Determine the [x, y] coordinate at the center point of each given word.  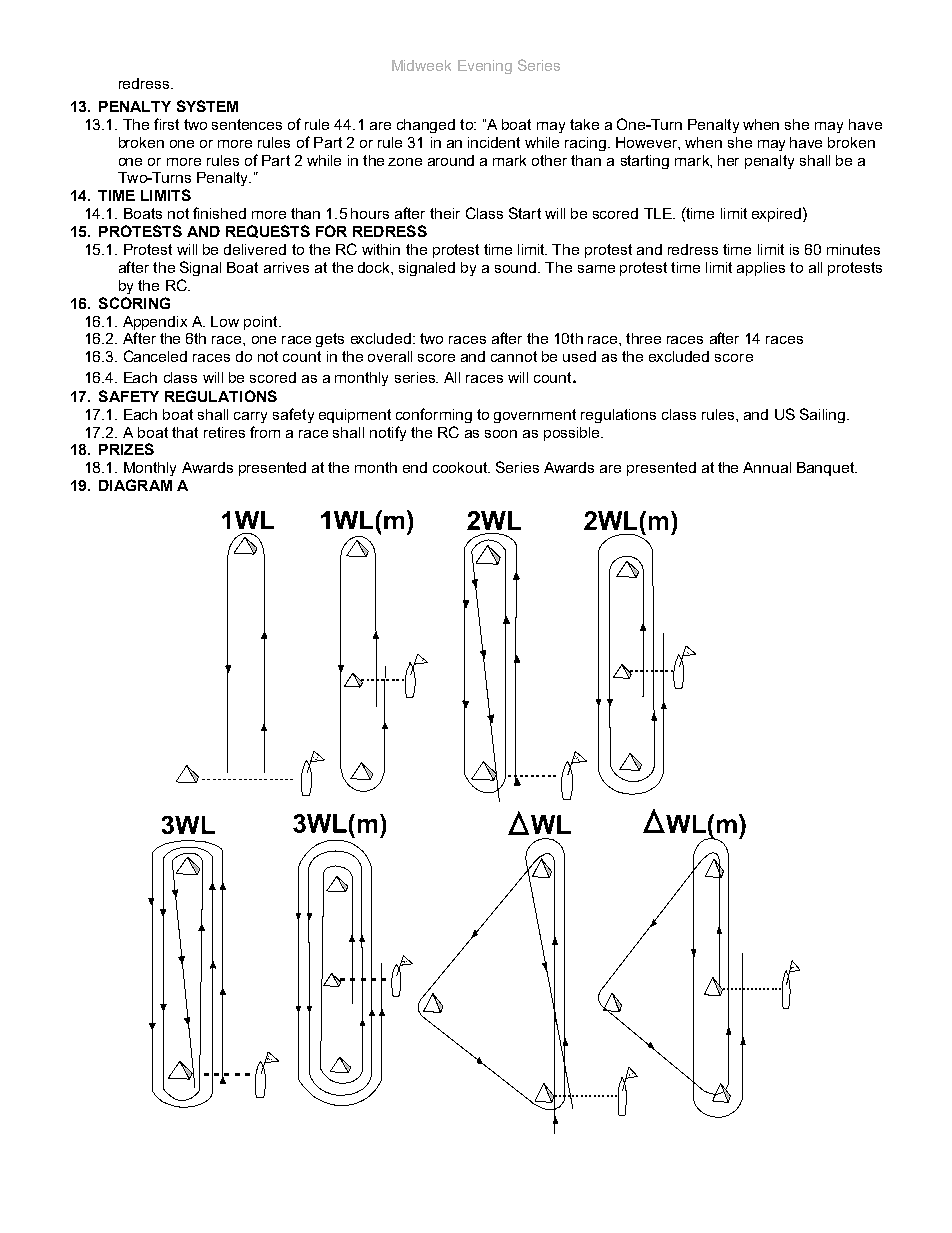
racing [585, 144]
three [643, 338]
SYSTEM [207, 106]
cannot [514, 356]
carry [250, 417]
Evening [485, 67]
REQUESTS [268, 231]
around [451, 160]
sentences [247, 124]
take [584, 124]
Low [225, 321]
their [445, 213]
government [535, 416]
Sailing [822, 415]
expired [778, 214]
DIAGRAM [135, 485]
